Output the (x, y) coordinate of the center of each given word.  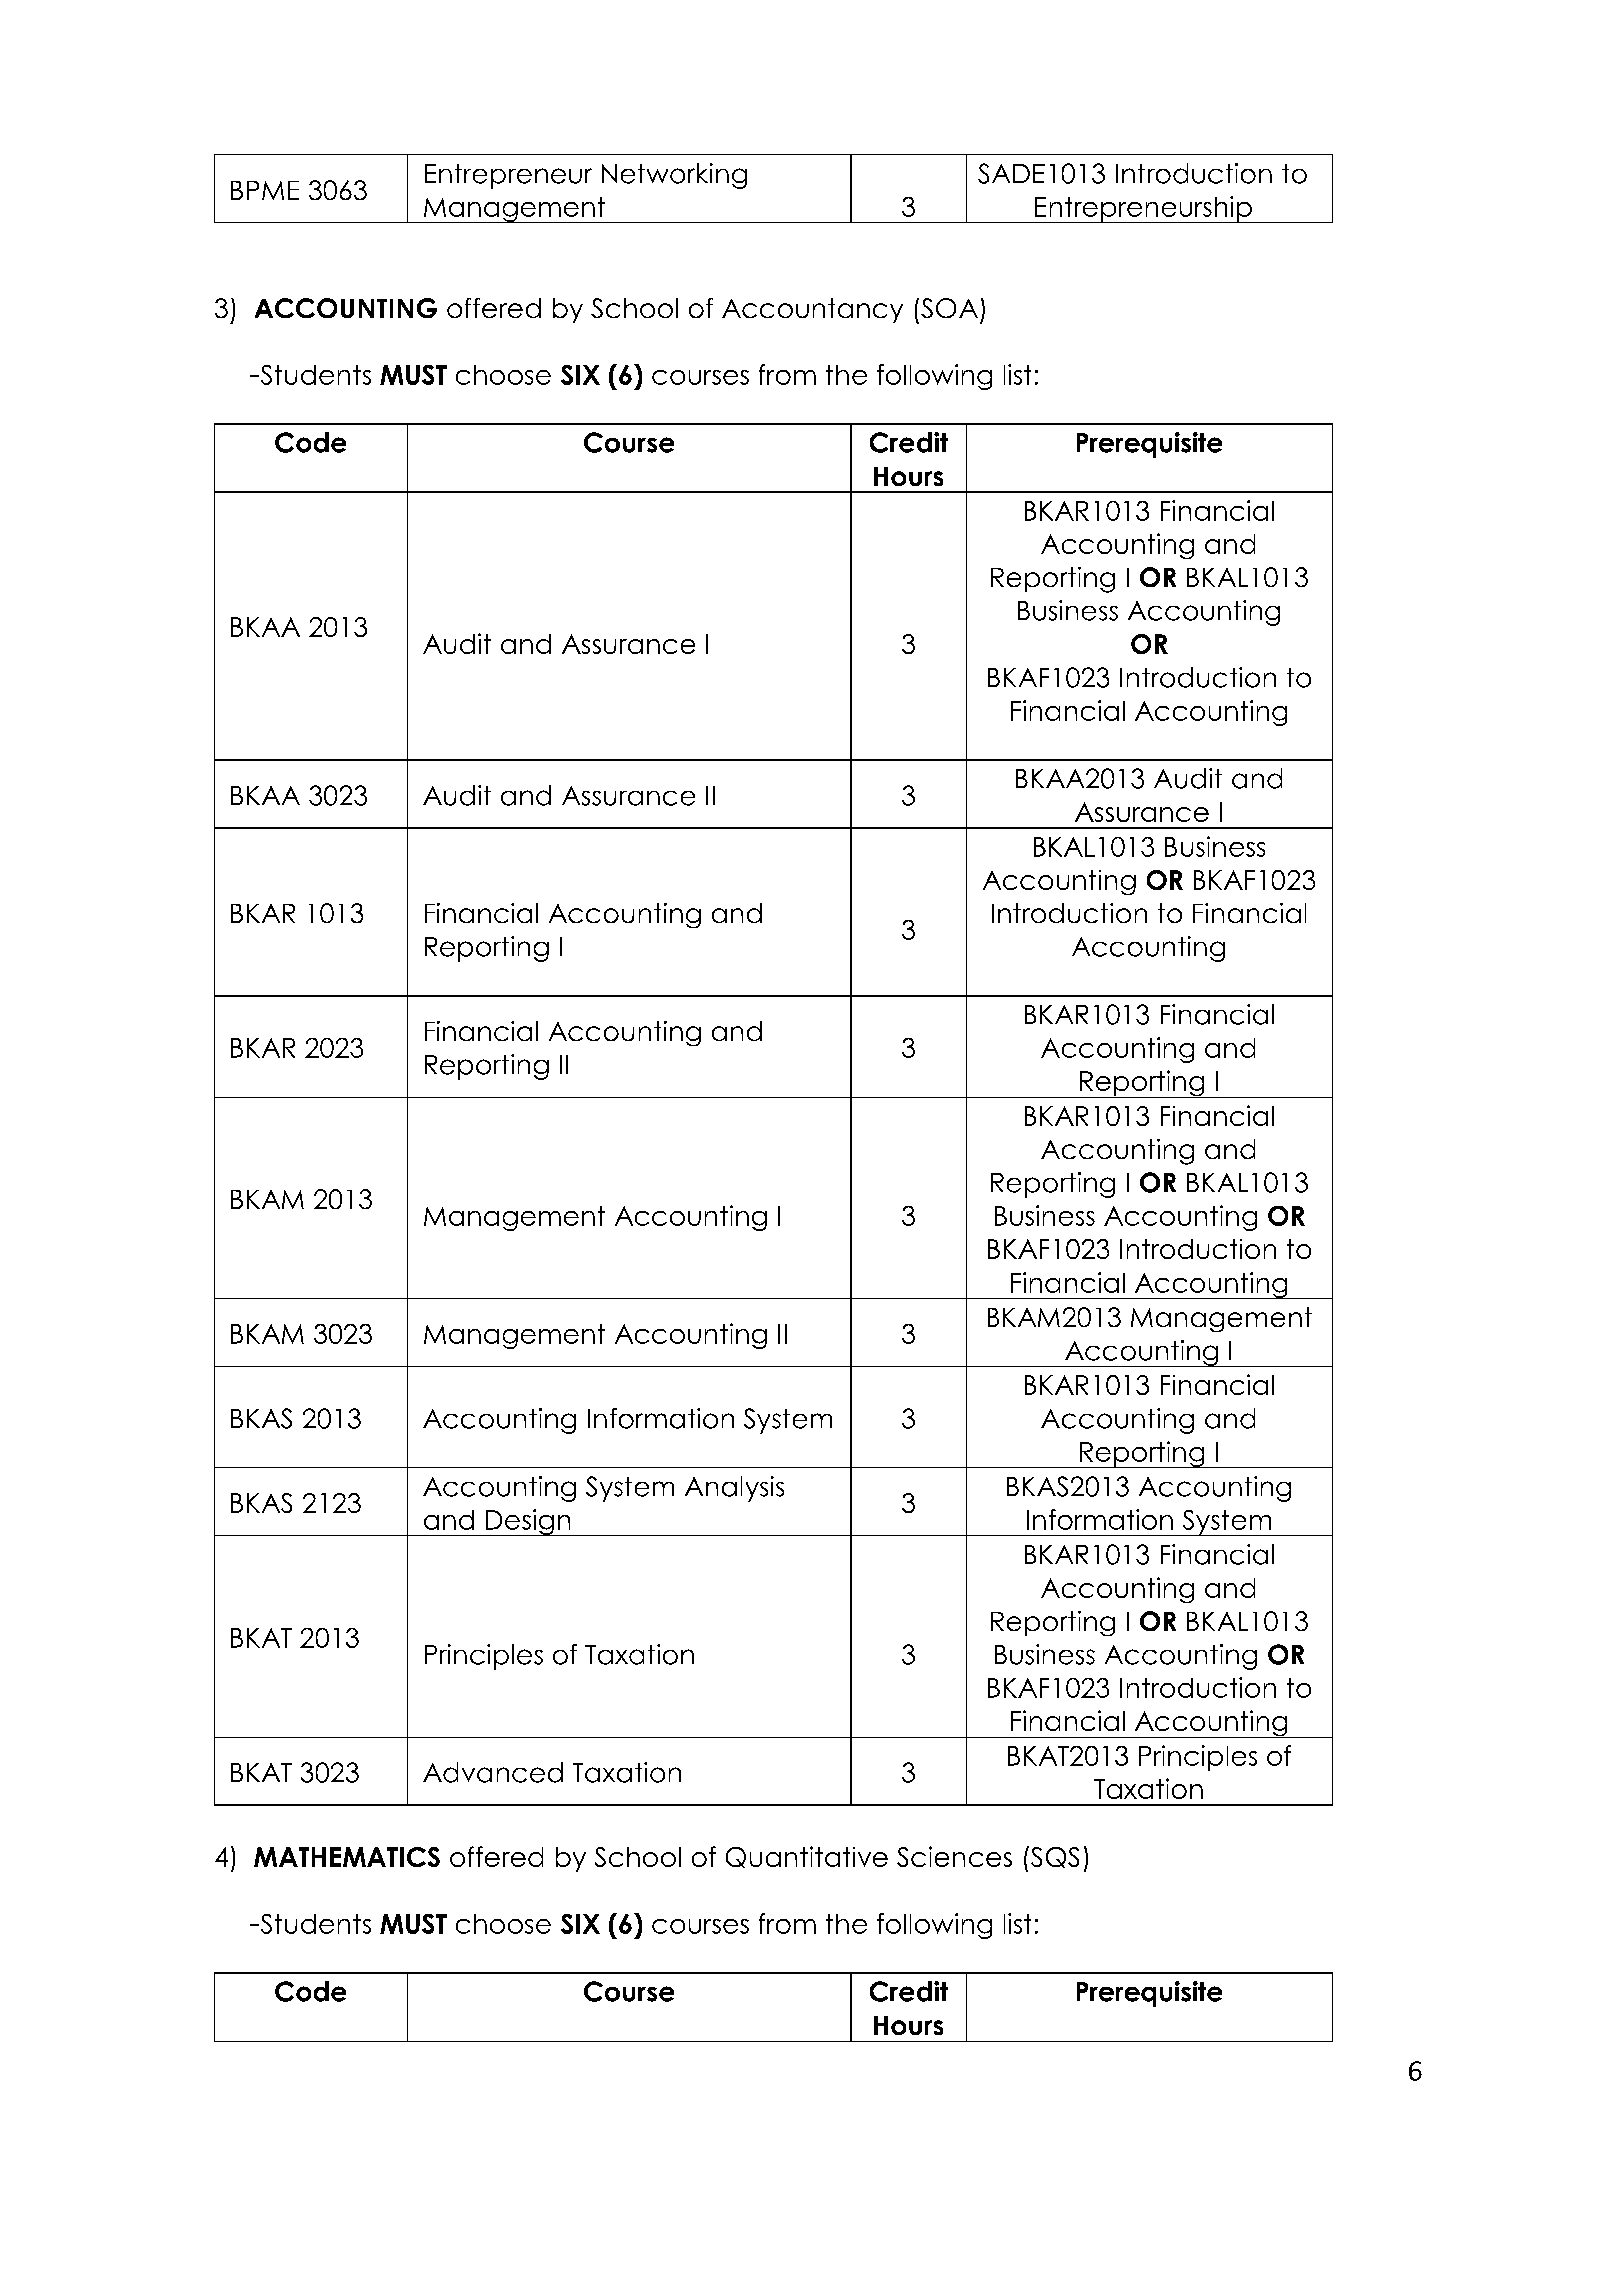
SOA (949, 308)
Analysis (734, 1489)
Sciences (954, 1856)
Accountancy (812, 310)
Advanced (493, 1772)
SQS (1053, 1857)
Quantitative (807, 1857)
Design (528, 1522)
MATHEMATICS (347, 1857)
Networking (674, 176)
